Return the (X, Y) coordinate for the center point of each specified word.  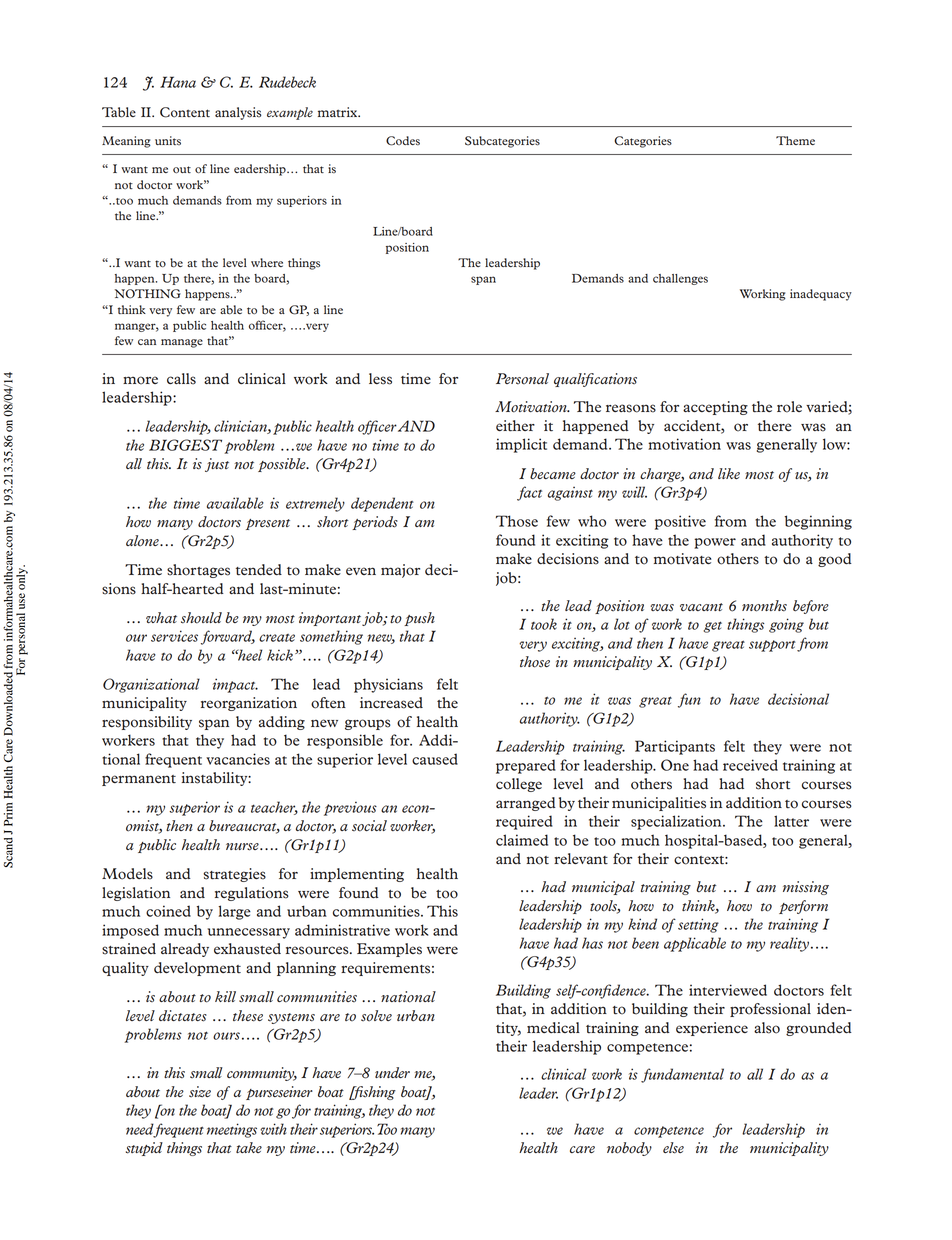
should (201, 618)
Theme (795, 140)
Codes (403, 141)
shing (379, 1093)
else (673, 1148)
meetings (232, 1130)
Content (185, 112)
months (764, 606)
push (419, 619)
